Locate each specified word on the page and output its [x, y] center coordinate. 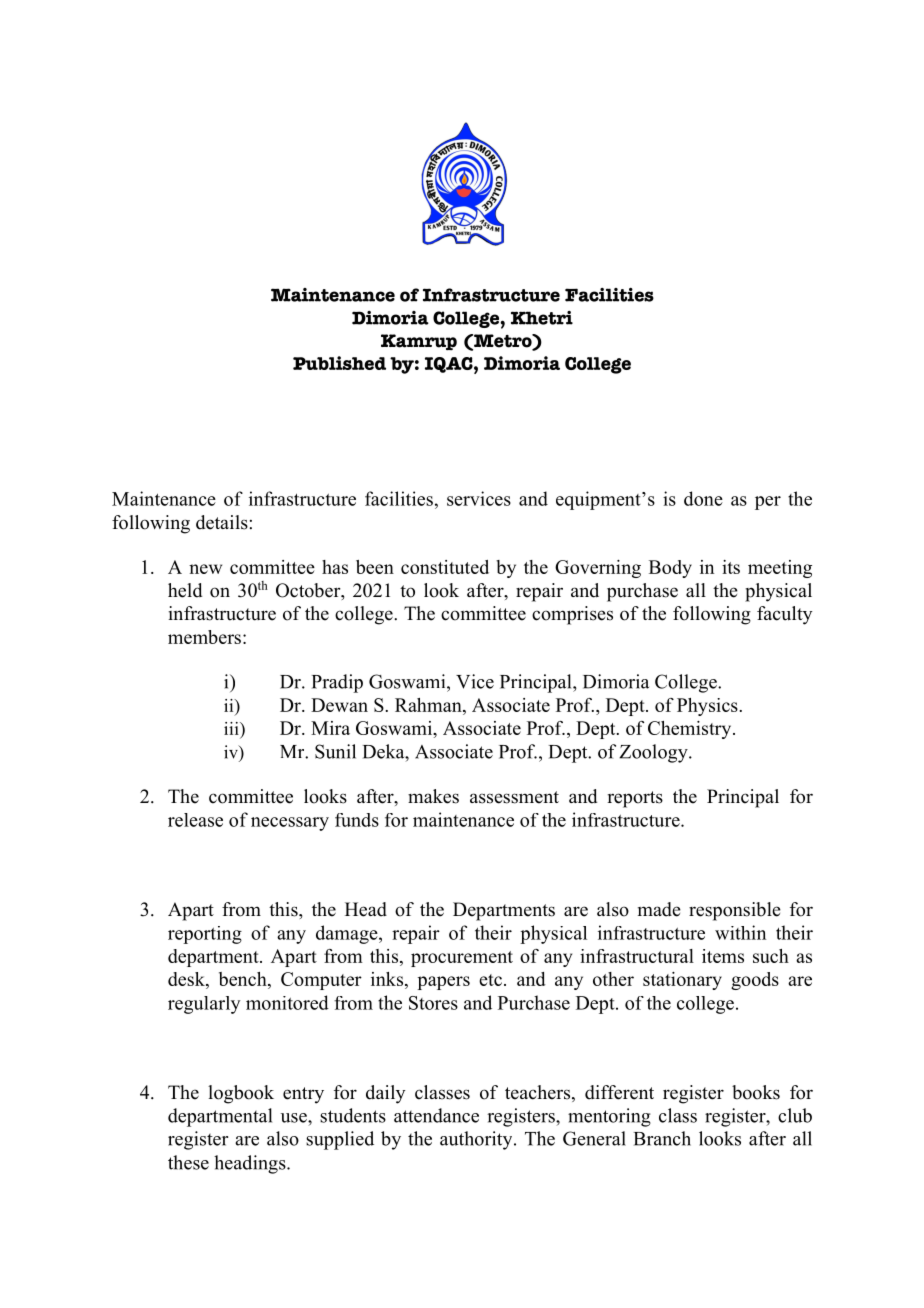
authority [477, 1140]
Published [339, 363]
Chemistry [691, 730]
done [703, 498]
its [731, 567]
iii [232, 728]
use [295, 1118]
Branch [662, 1138]
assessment [514, 797]
